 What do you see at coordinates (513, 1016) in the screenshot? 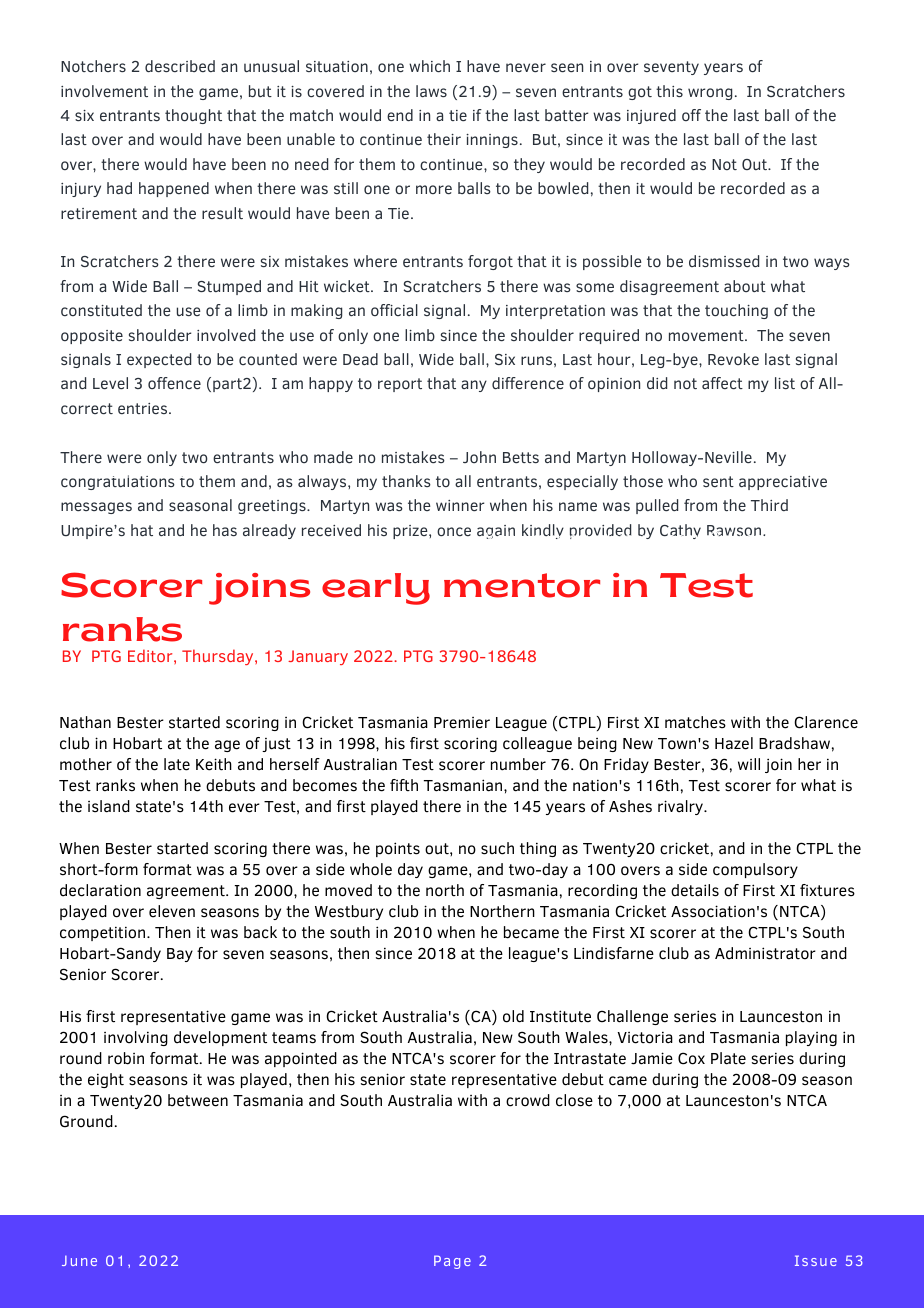
I see `old` at bounding box center [513, 1016].
